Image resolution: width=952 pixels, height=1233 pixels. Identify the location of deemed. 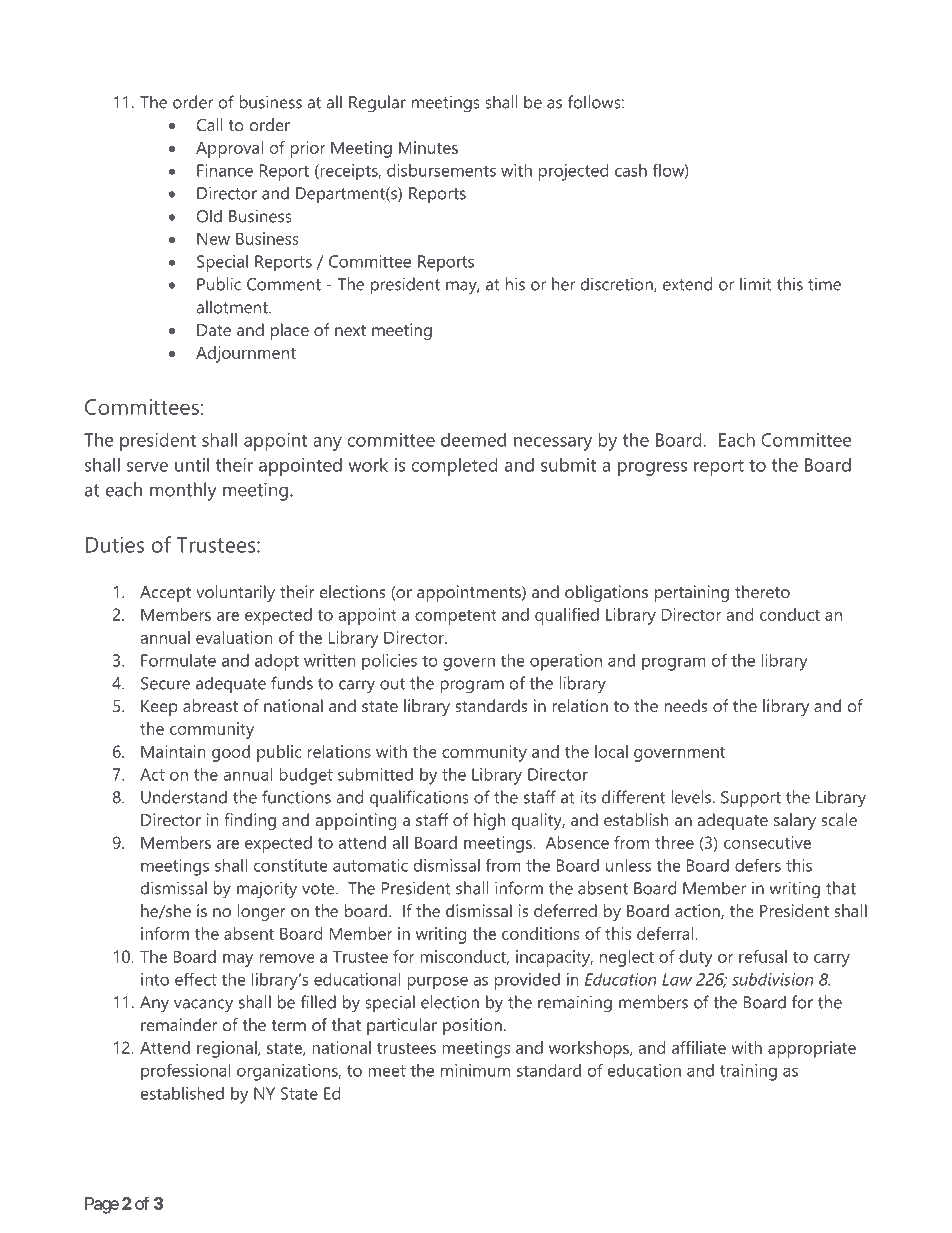
(473, 439).
